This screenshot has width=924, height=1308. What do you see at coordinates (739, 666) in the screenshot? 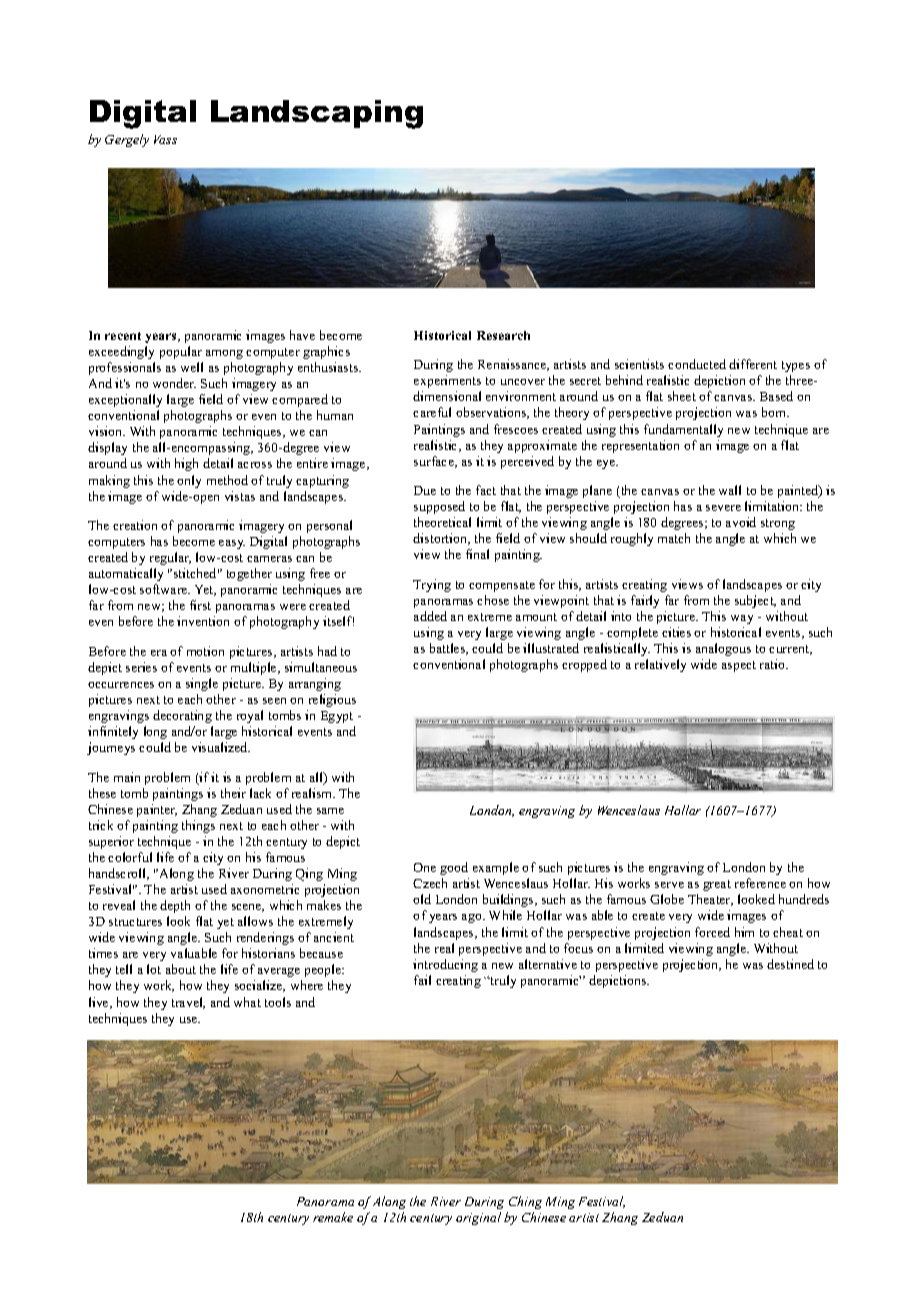
I see `aspect` at bounding box center [739, 666].
